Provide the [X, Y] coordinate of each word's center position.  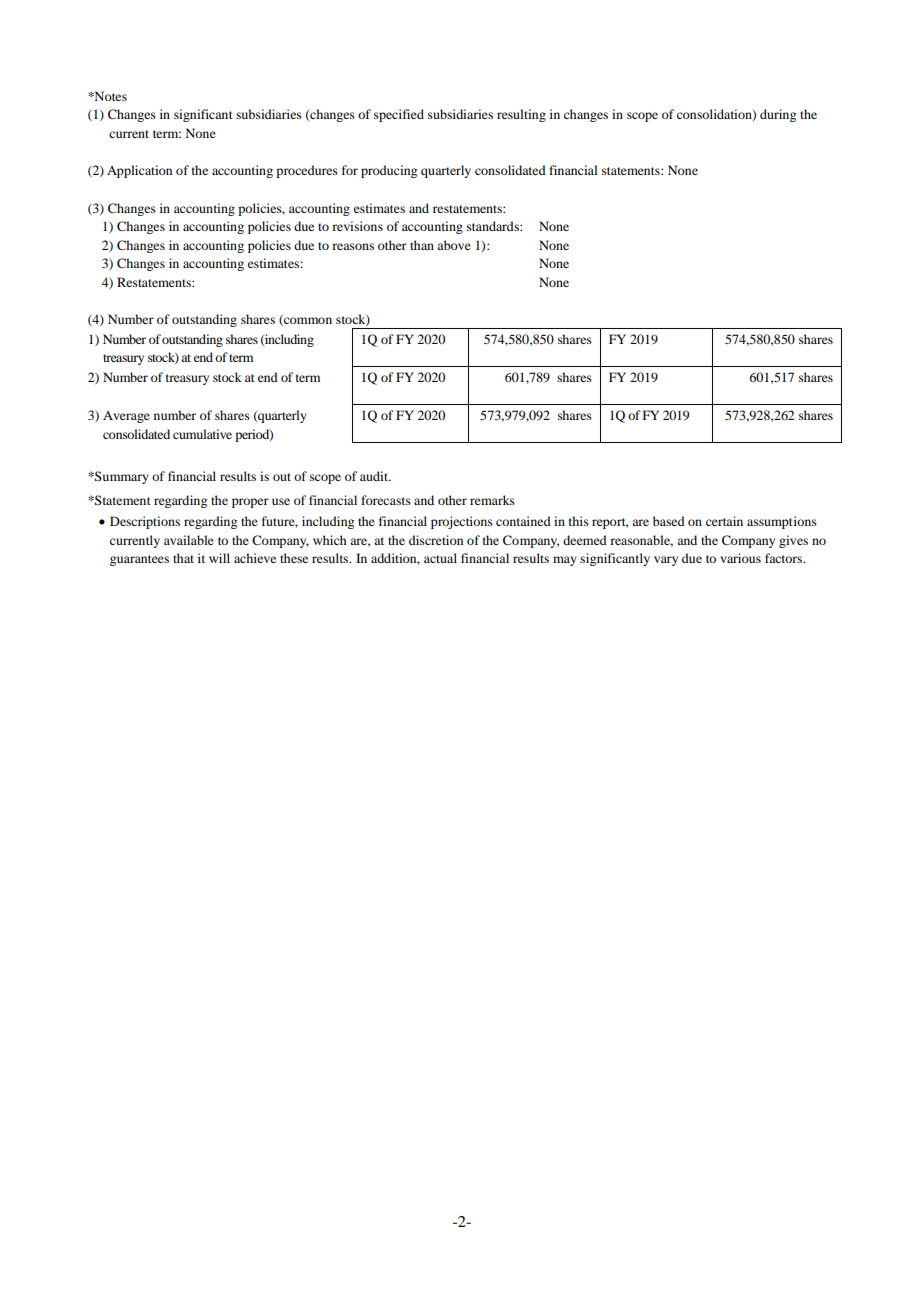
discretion [436, 540]
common [307, 321]
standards [494, 226]
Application [139, 171]
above [454, 245]
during [778, 115]
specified [399, 115]
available [189, 540]
